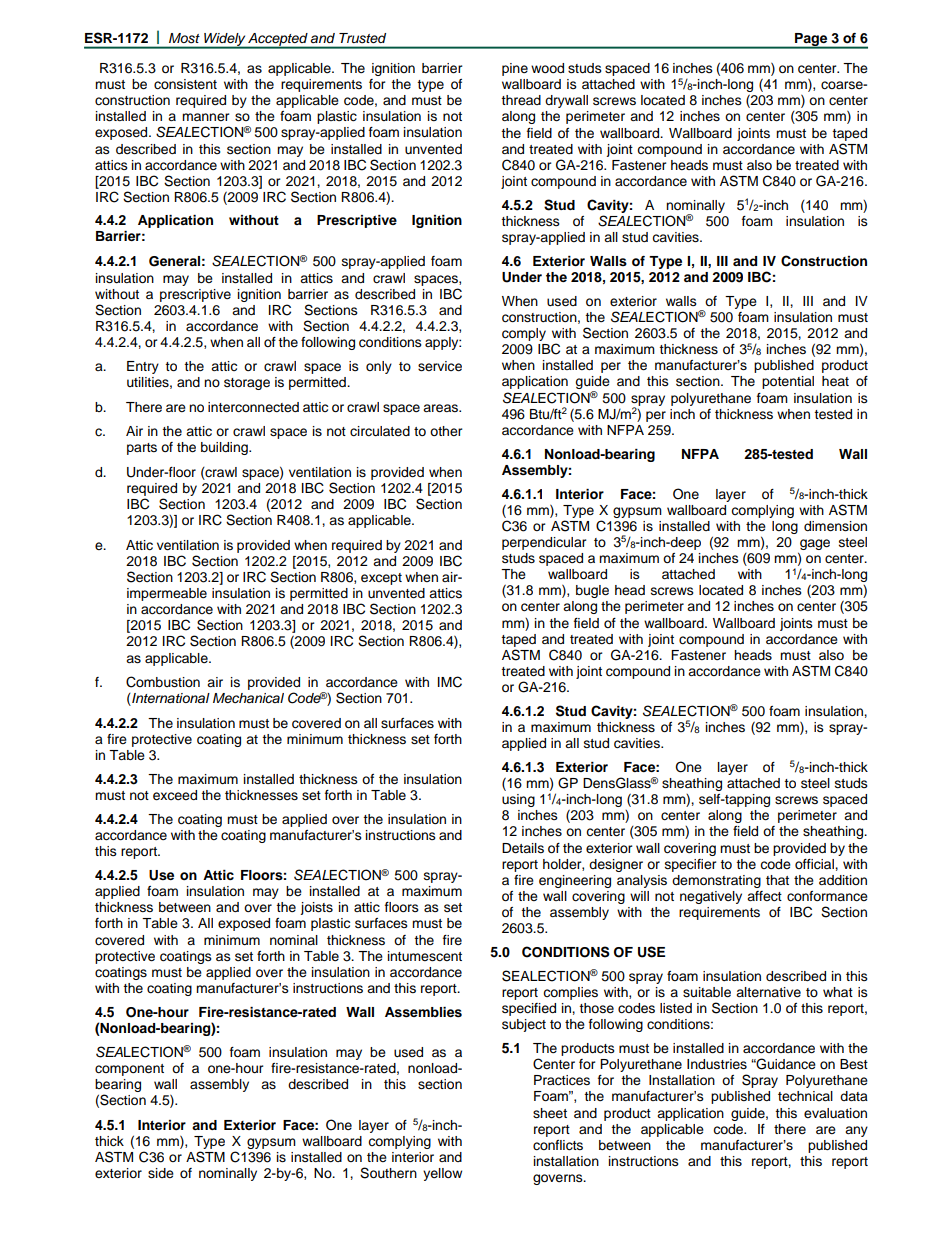 The height and width of the screenshot is (1233, 952). I want to click on side, so click(161, 1173).
